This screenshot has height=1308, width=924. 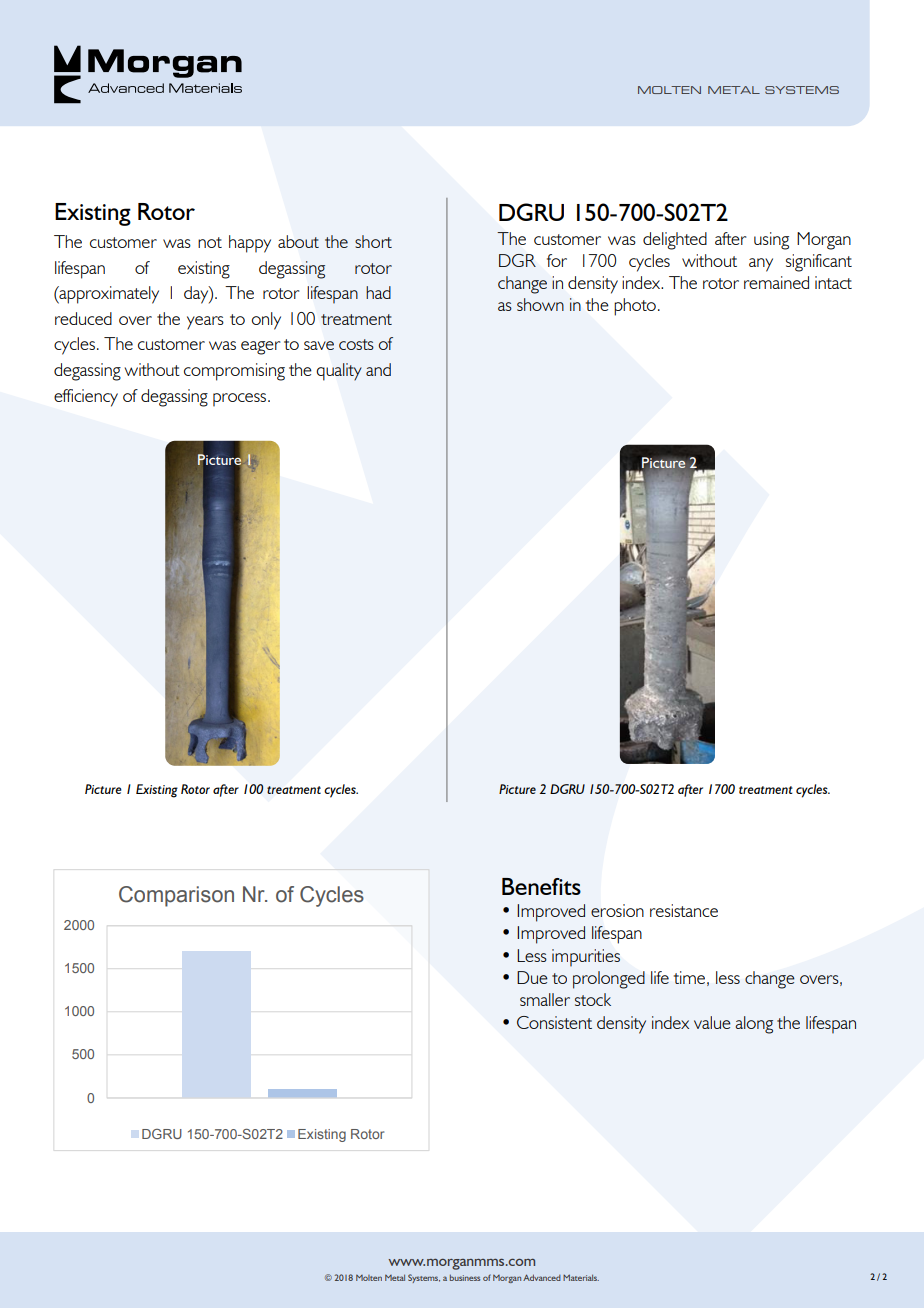 What do you see at coordinates (378, 292) in the screenshot?
I see `had` at bounding box center [378, 292].
